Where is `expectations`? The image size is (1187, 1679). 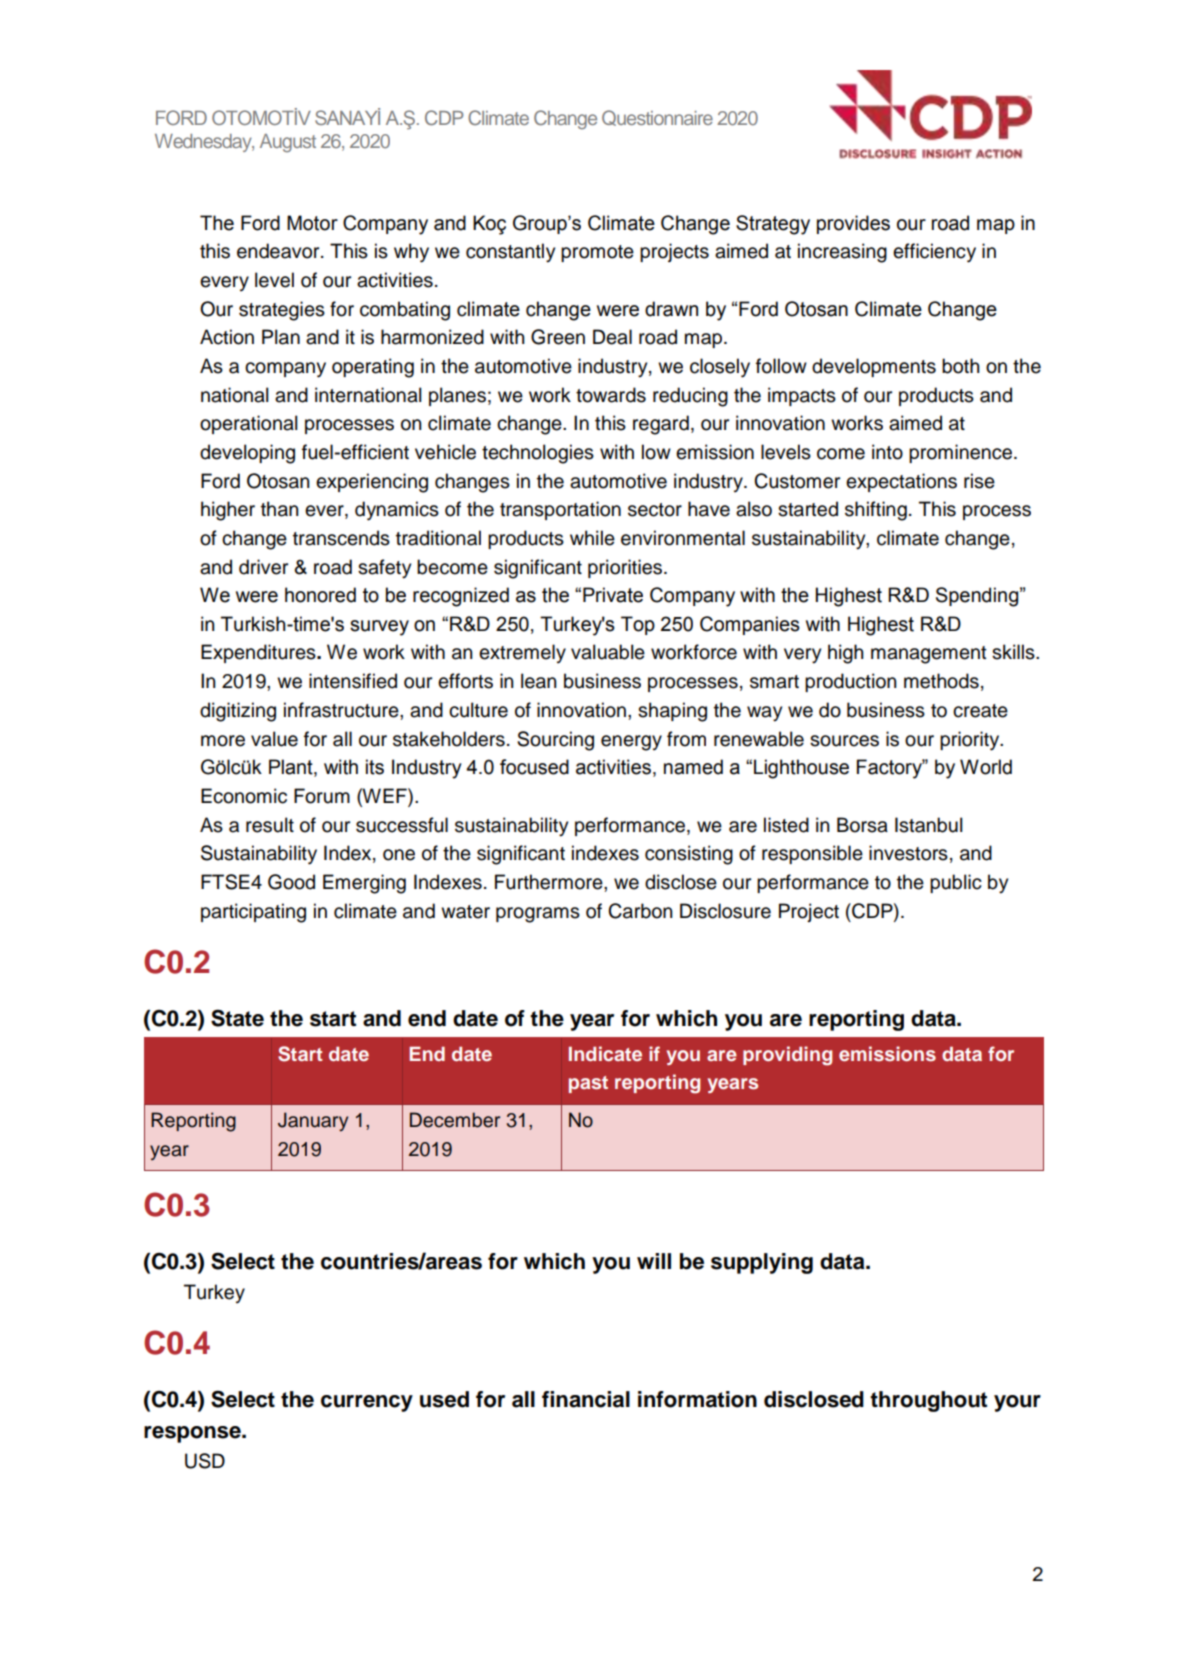 expectations is located at coordinates (901, 482).
